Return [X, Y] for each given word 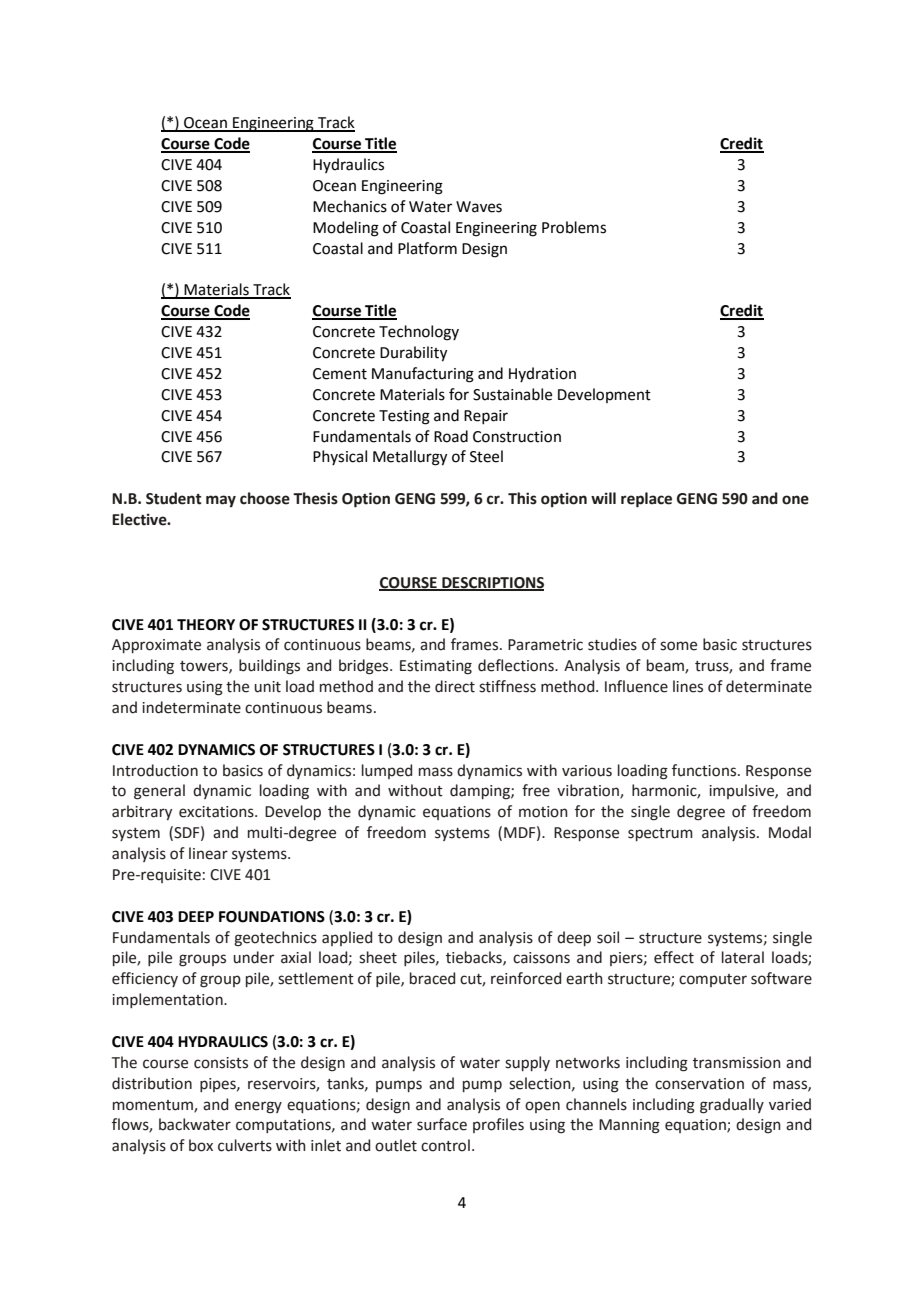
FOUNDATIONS [272, 917]
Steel [486, 456]
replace [646, 500]
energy [258, 1107]
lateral [743, 957]
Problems [574, 227]
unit [267, 687]
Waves [479, 207]
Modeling [346, 229]
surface [442, 1124]
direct [455, 686]
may [221, 501]
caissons [541, 958]
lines [688, 686]
